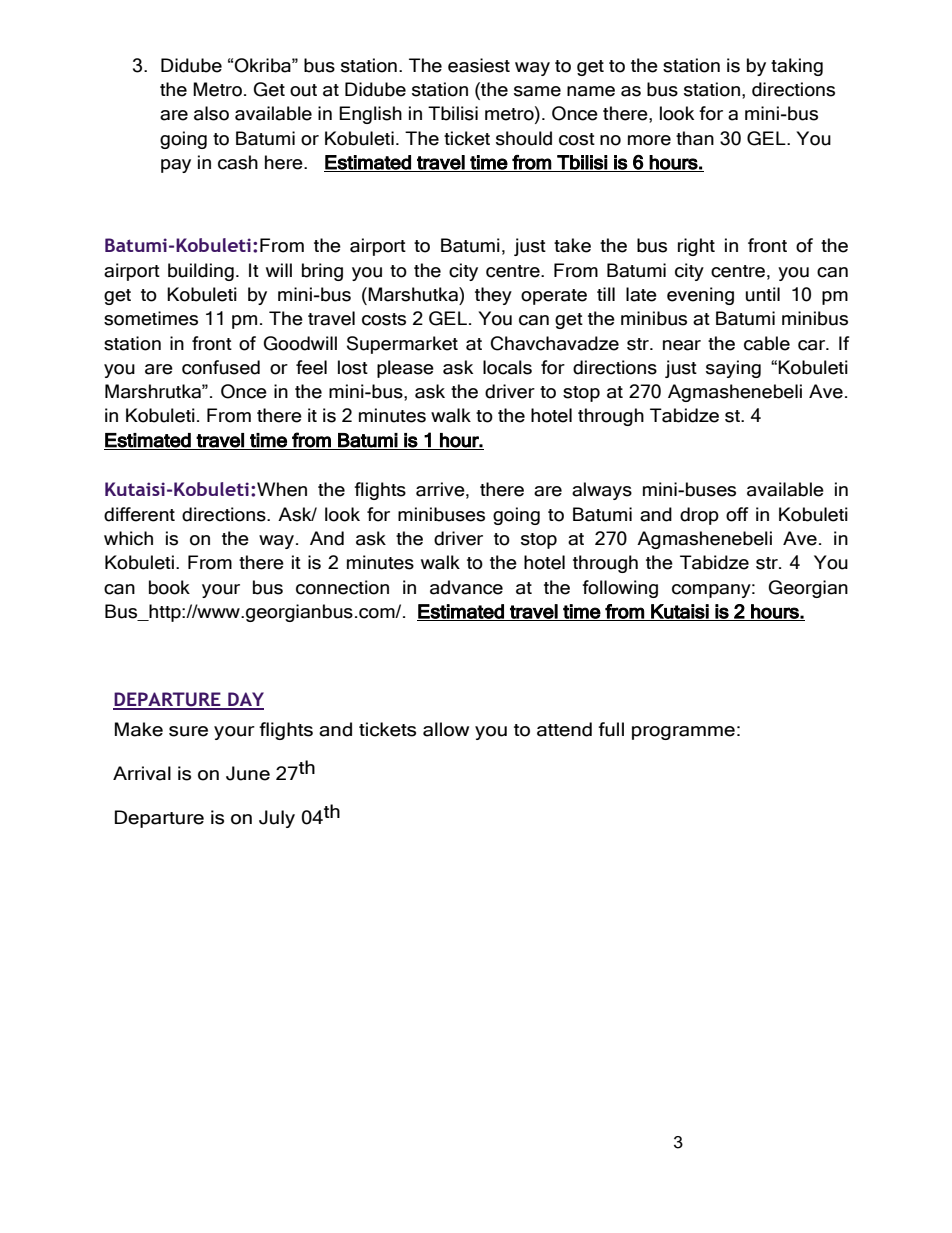 The width and height of the document is (952, 1233). Describe the element at coordinates (211, 113) in the document. I see `also` at that location.
